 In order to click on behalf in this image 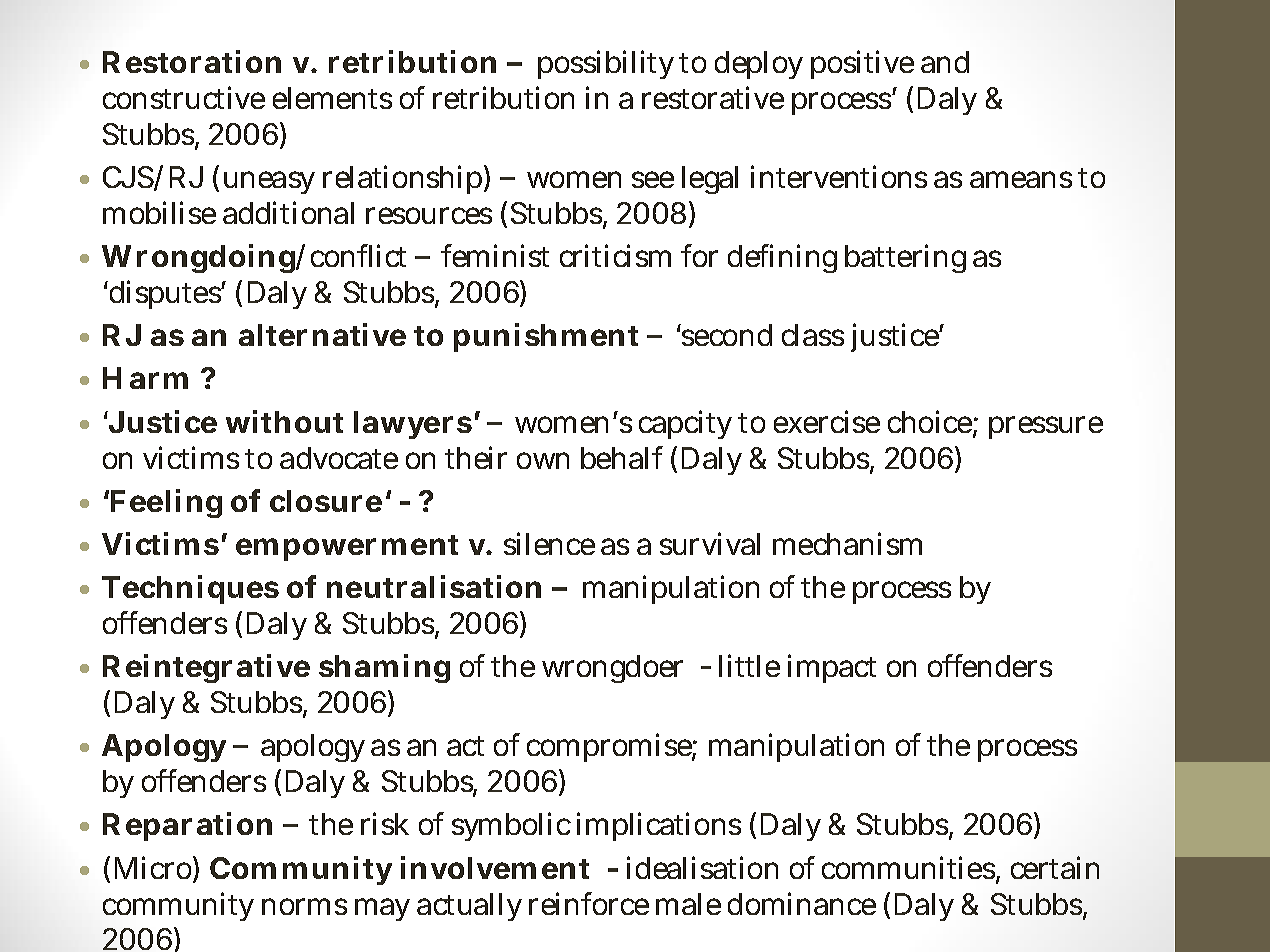, I will do `click(622, 457)`.
